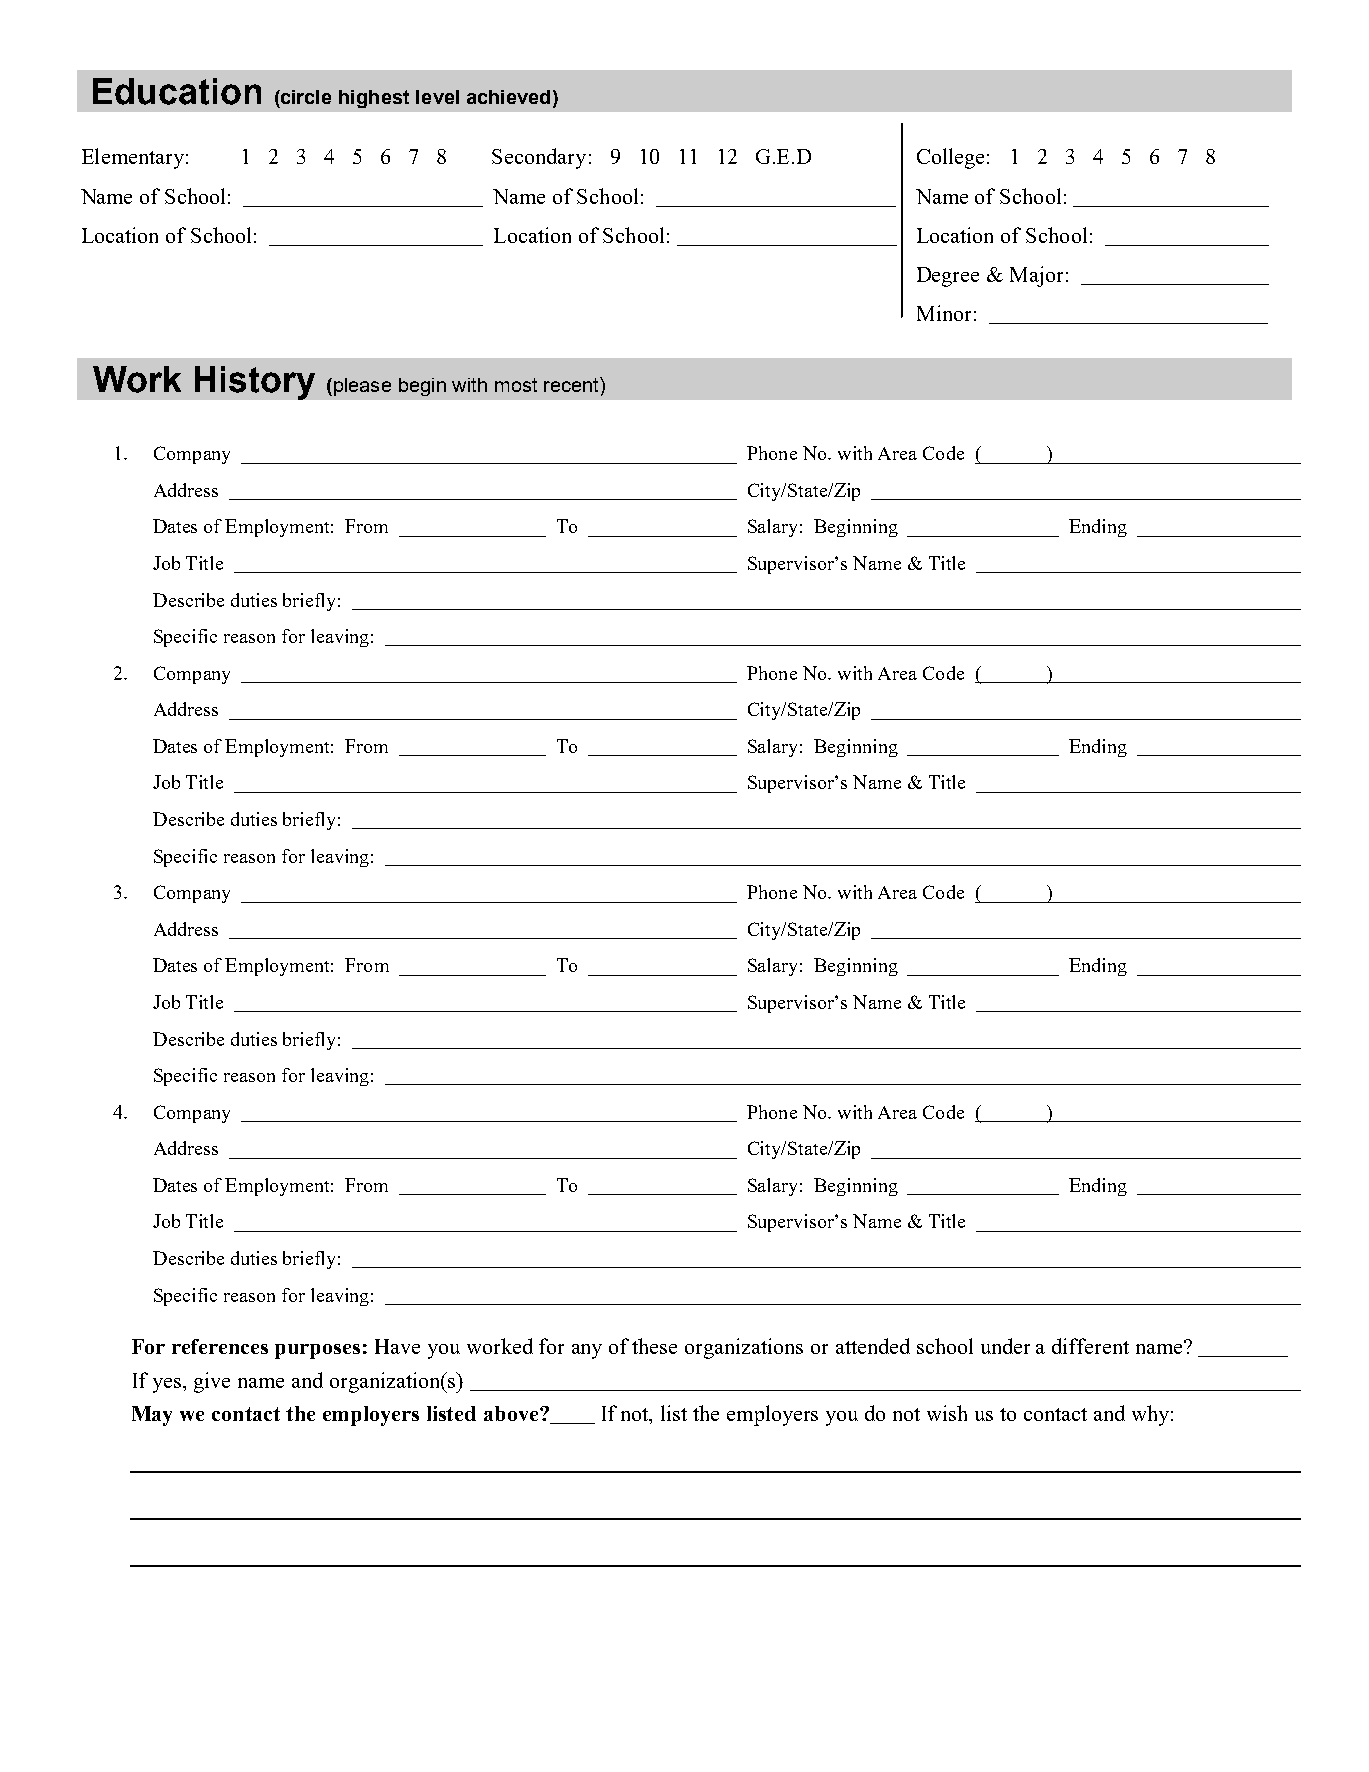 The width and height of the document is (1369, 1772). Describe the element at coordinates (539, 158) in the document. I see `Secondary` at that location.
